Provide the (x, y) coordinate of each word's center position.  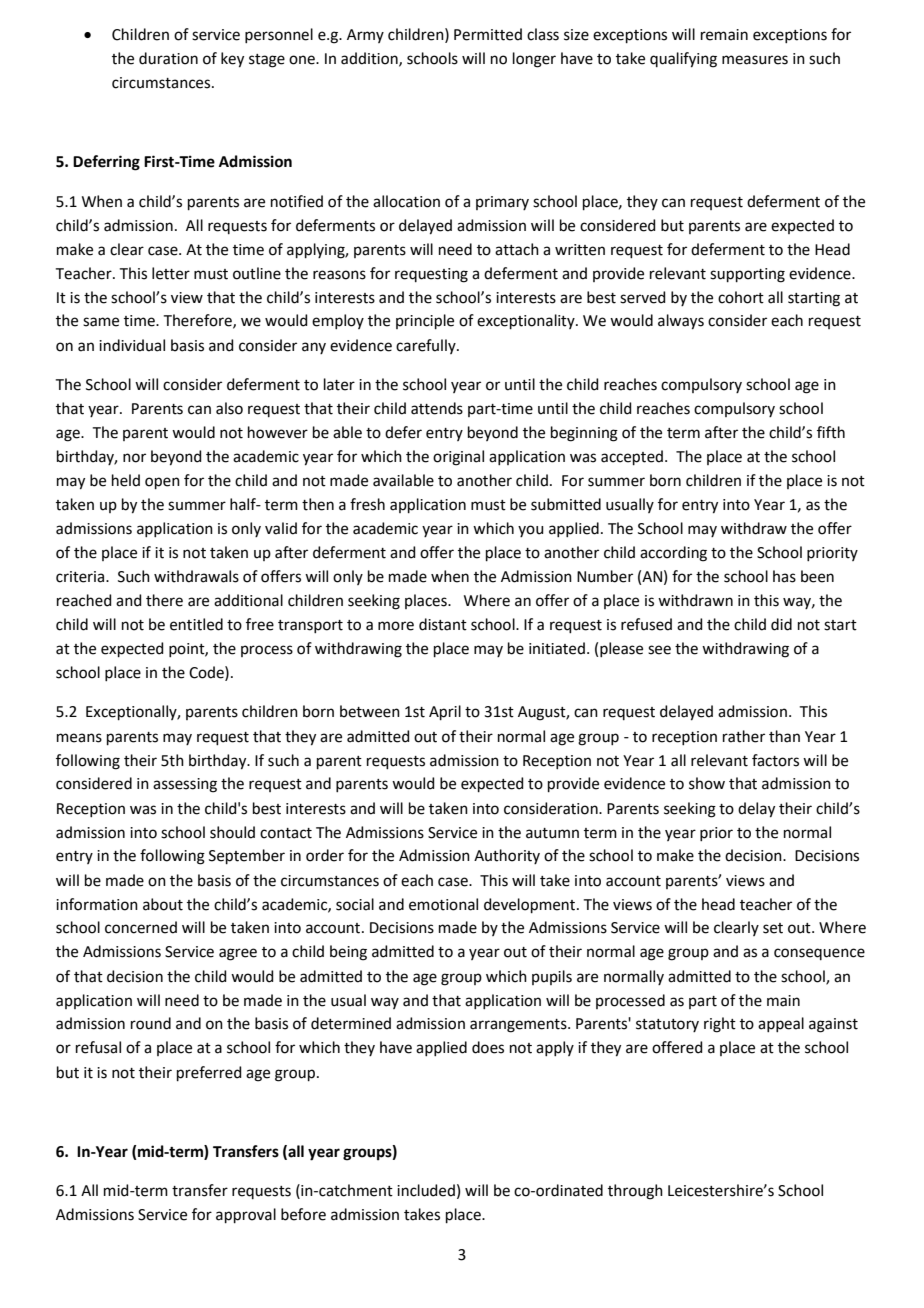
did (781, 624)
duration (168, 58)
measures (755, 60)
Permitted (488, 34)
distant (443, 624)
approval (246, 1215)
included (426, 1190)
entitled (196, 624)
